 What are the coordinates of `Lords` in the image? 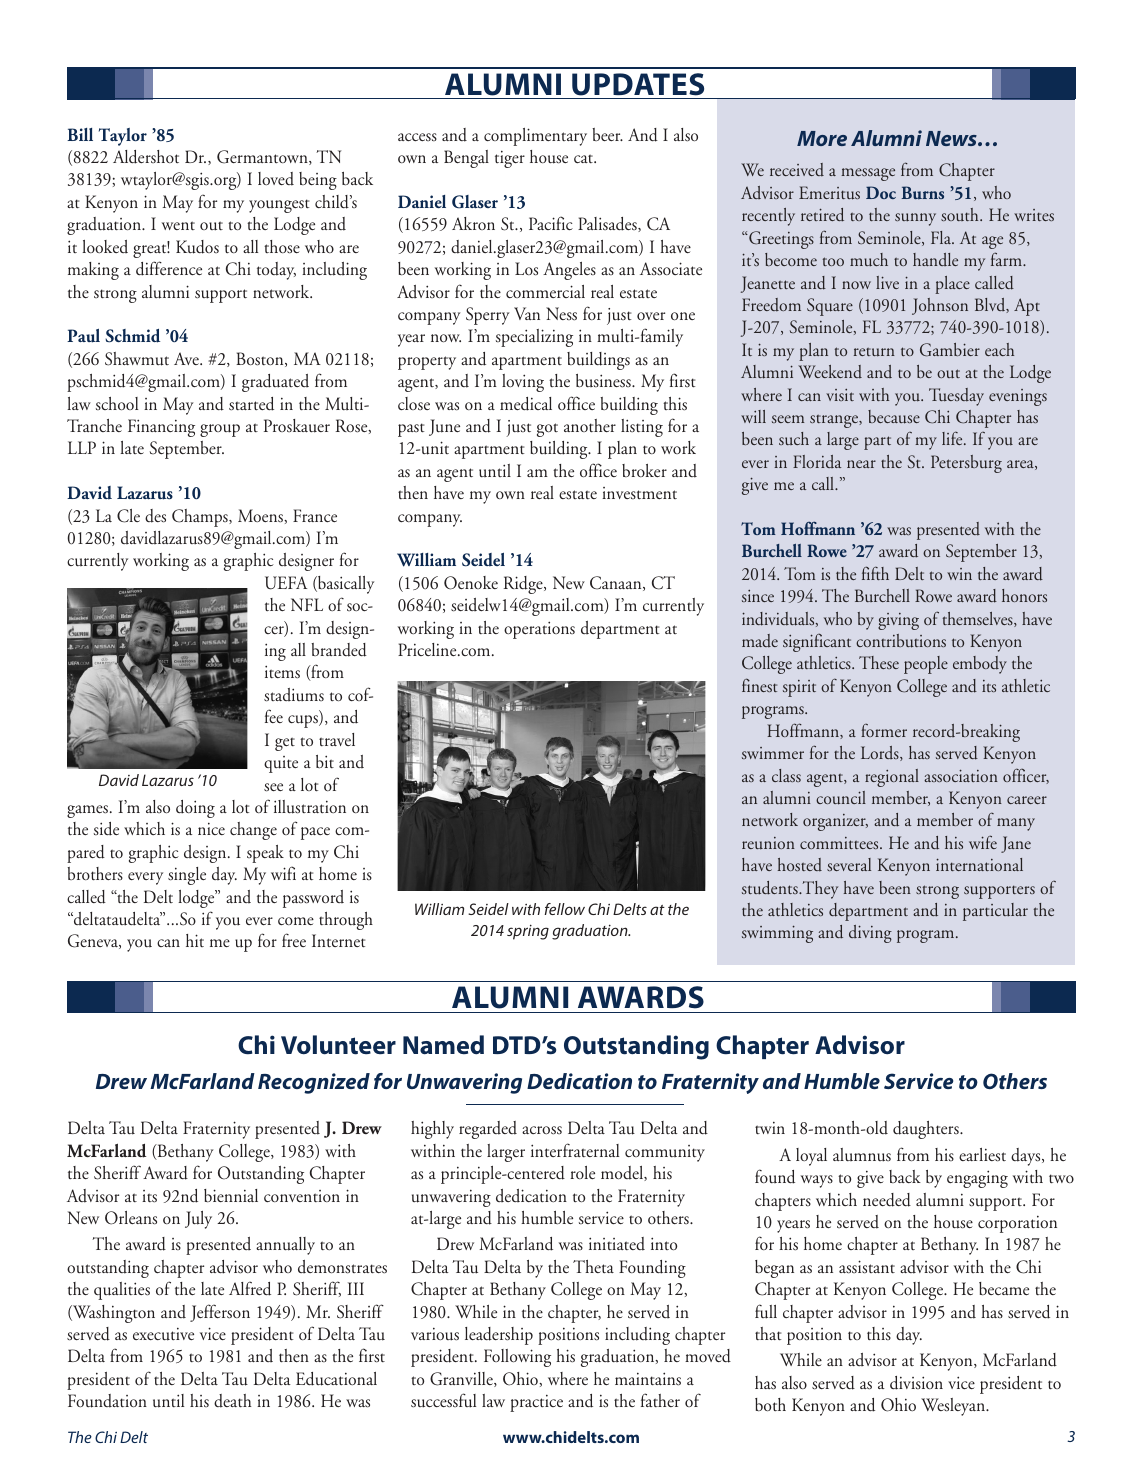 It's located at (881, 753).
